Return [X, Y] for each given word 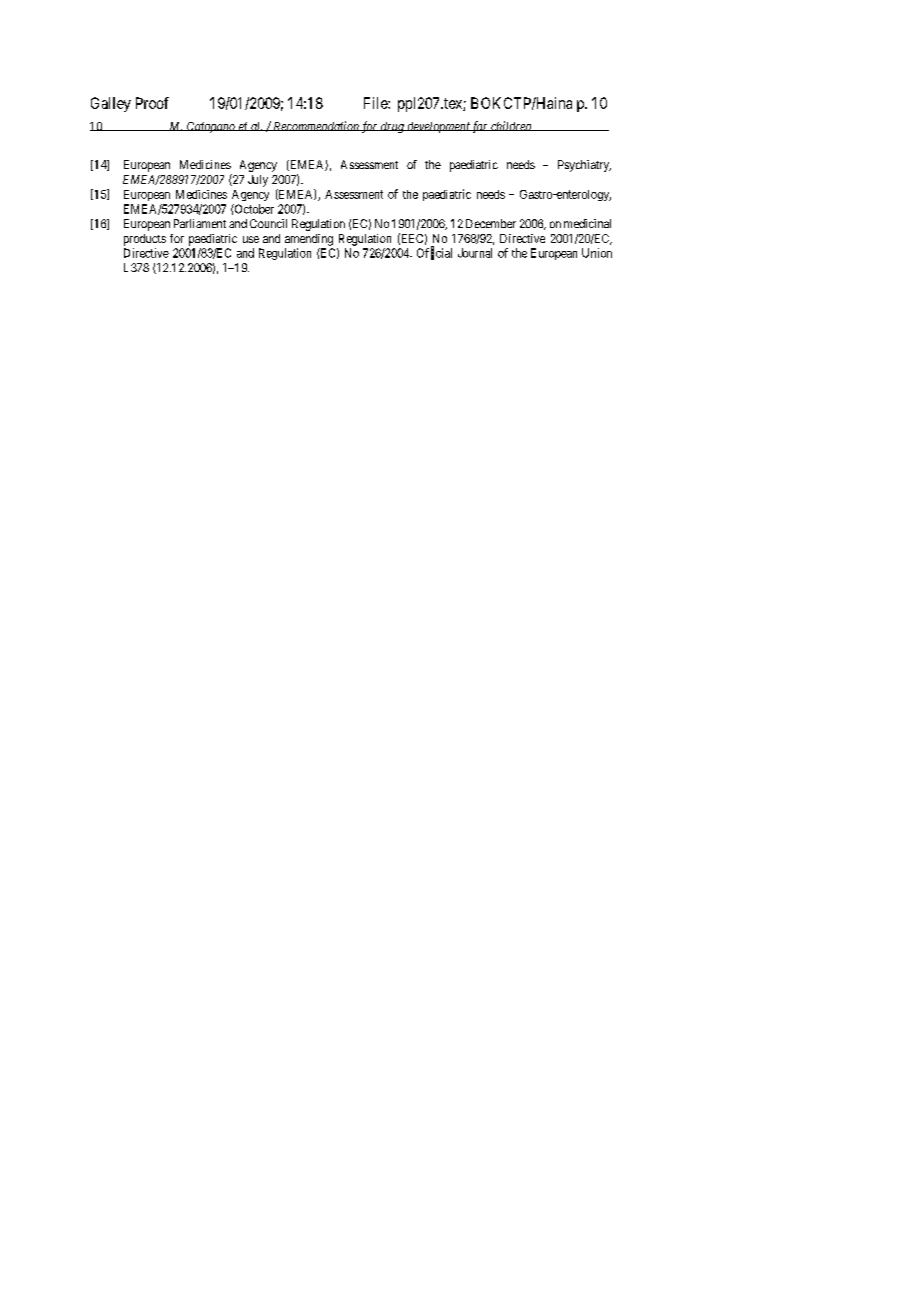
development [438, 127]
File [376, 103]
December [491, 223]
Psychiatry [584, 166]
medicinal [587, 223]
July [258, 181]
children [511, 126]
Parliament [200, 223]
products [145, 240]
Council [268, 223]
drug [392, 127]
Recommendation [316, 126]
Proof [152, 103]
